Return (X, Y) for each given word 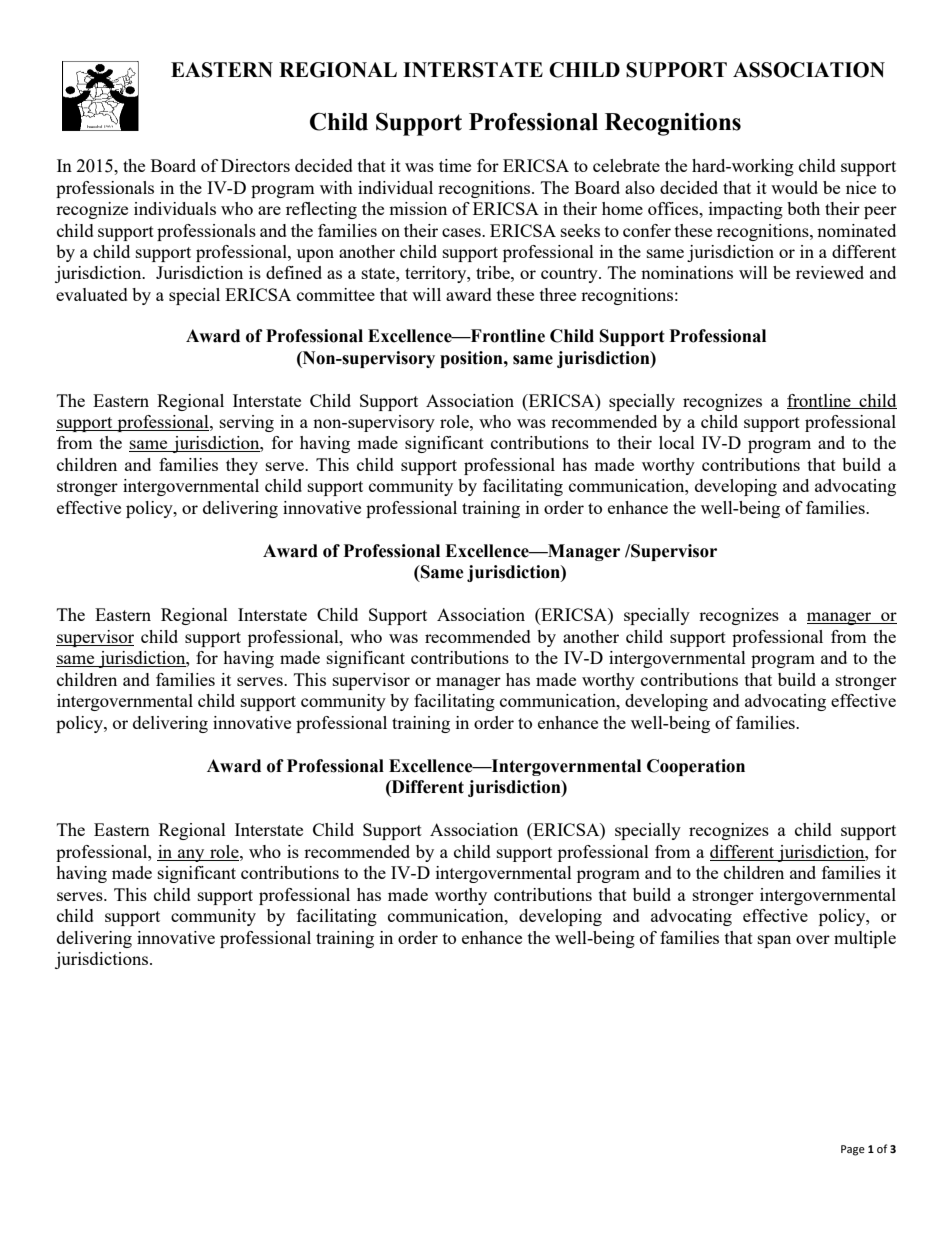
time (455, 165)
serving (247, 423)
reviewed (830, 272)
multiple (865, 939)
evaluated (92, 294)
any (191, 855)
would (794, 187)
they (242, 466)
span (774, 941)
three (558, 294)
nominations (687, 272)
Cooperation (696, 767)
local (677, 442)
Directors (255, 165)
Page (853, 1150)
